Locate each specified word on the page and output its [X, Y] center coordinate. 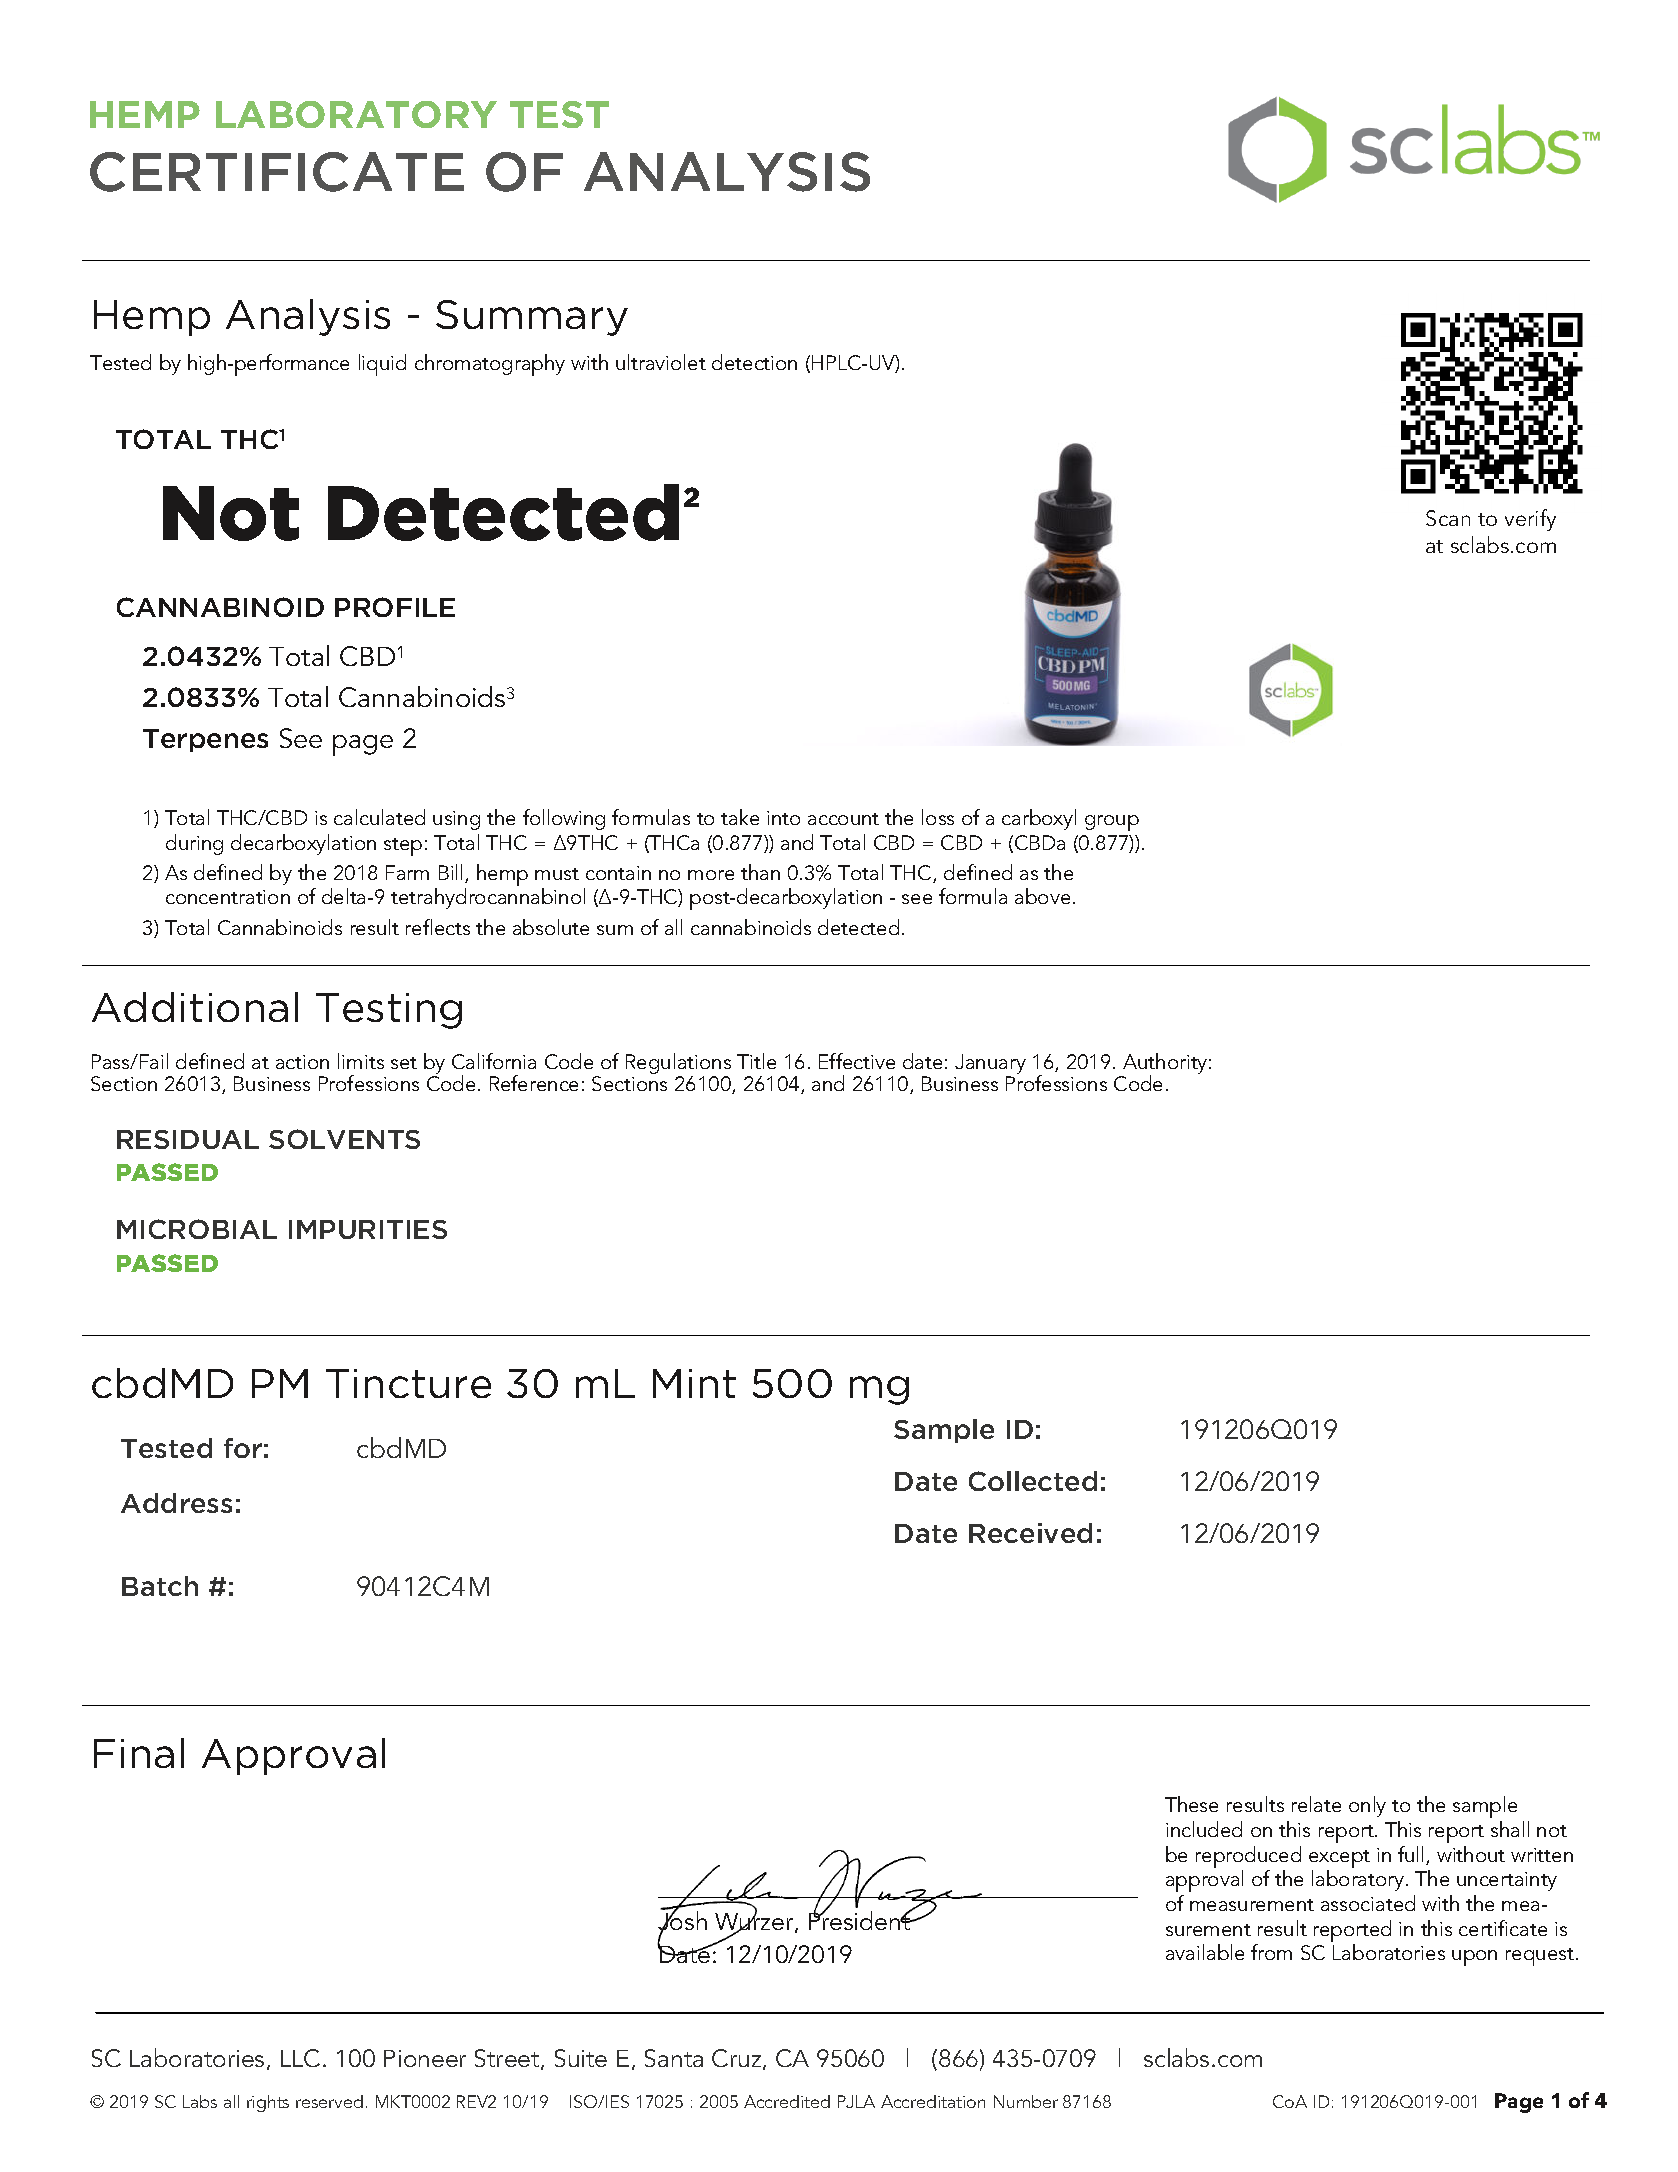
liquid [382, 365]
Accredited [787, 2101]
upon [1474, 1958]
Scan [1448, 518]
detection [754, 362]
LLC [300, 2058]
